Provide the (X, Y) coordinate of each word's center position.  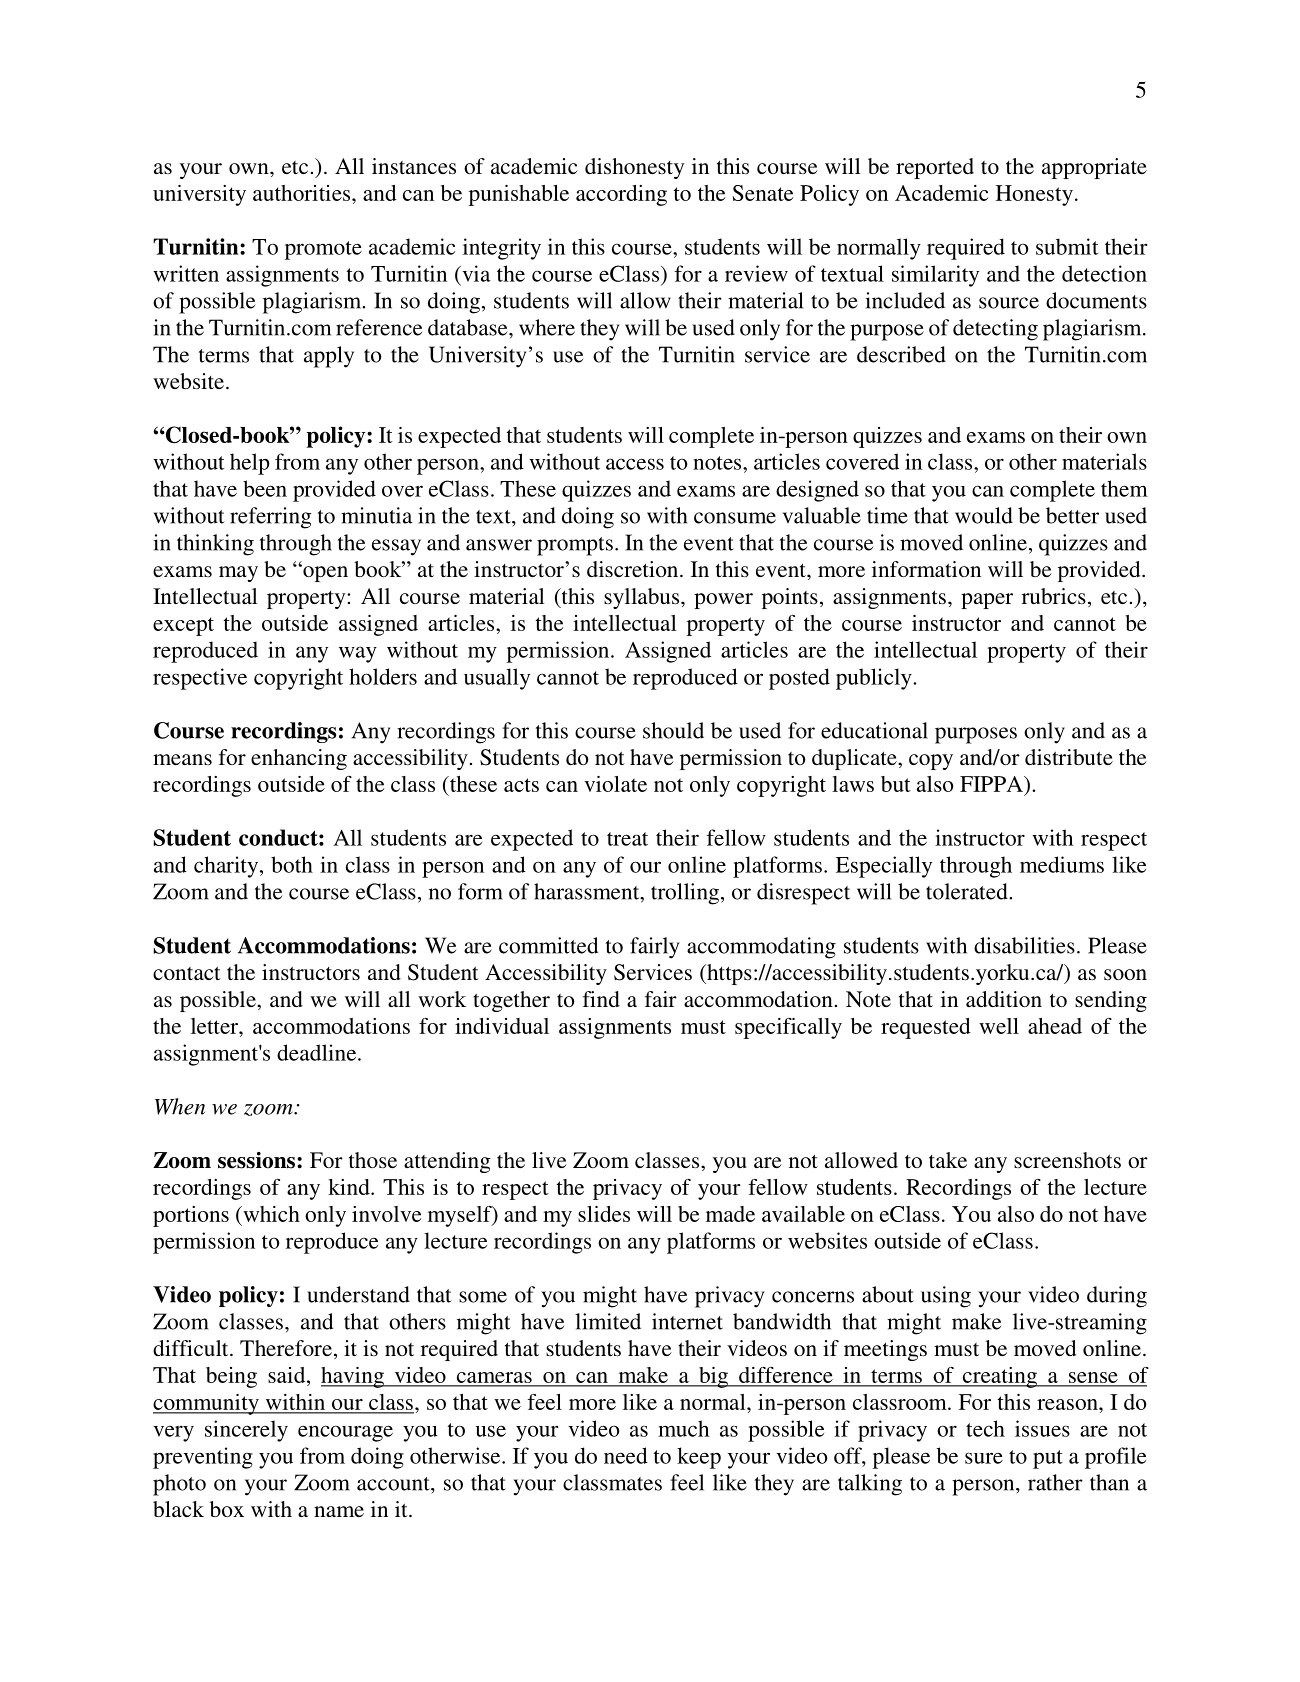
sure (984, 1458)
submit (1067, 246)
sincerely (246, 1431)
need (626, 1455)
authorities (303, 193)
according (621, 195)
